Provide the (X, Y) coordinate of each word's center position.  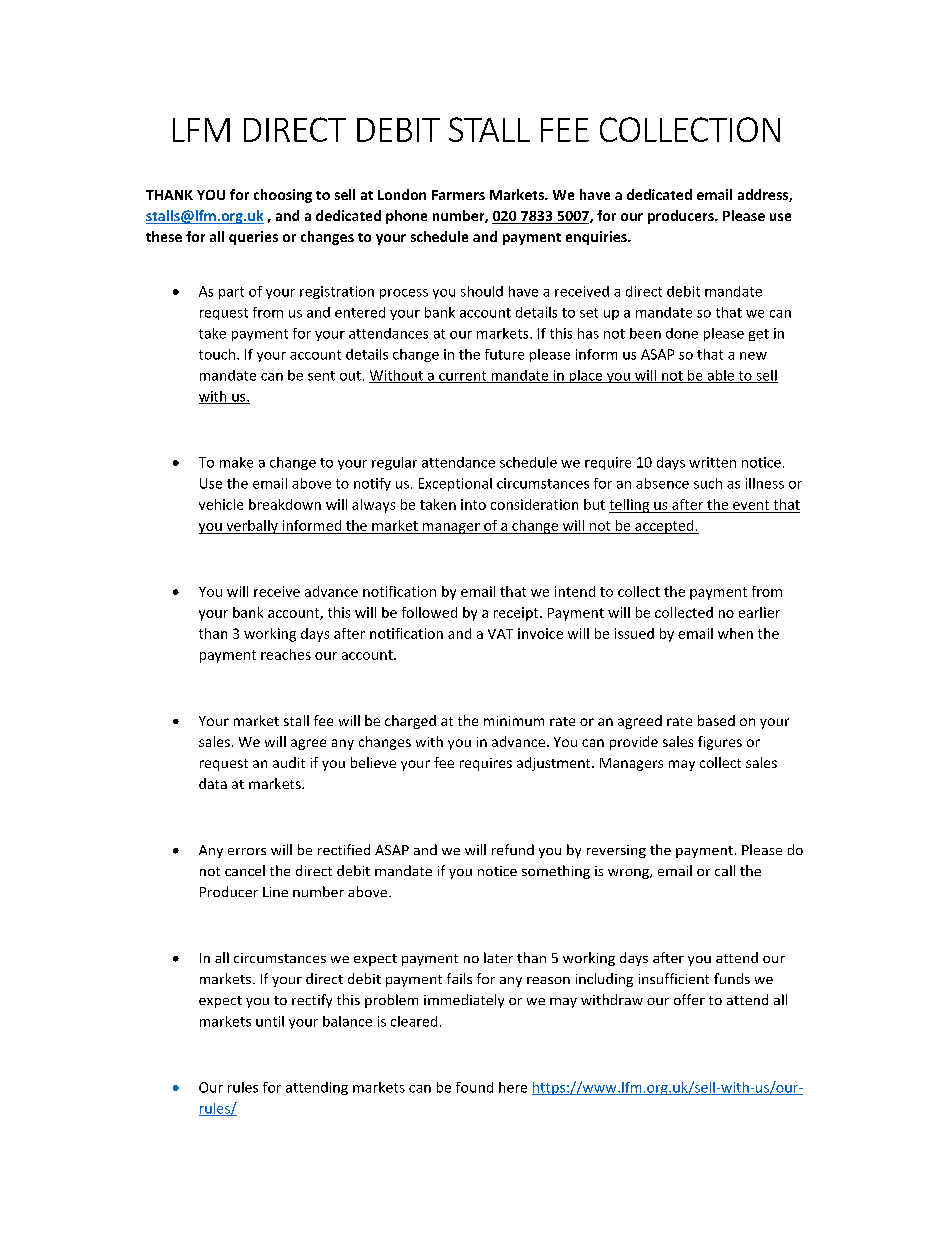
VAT (500, 634)
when (735, 633)
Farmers (458, 195)
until (270, 1021)
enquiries (597, 238)
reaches (286, 654)
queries (253, 238)
